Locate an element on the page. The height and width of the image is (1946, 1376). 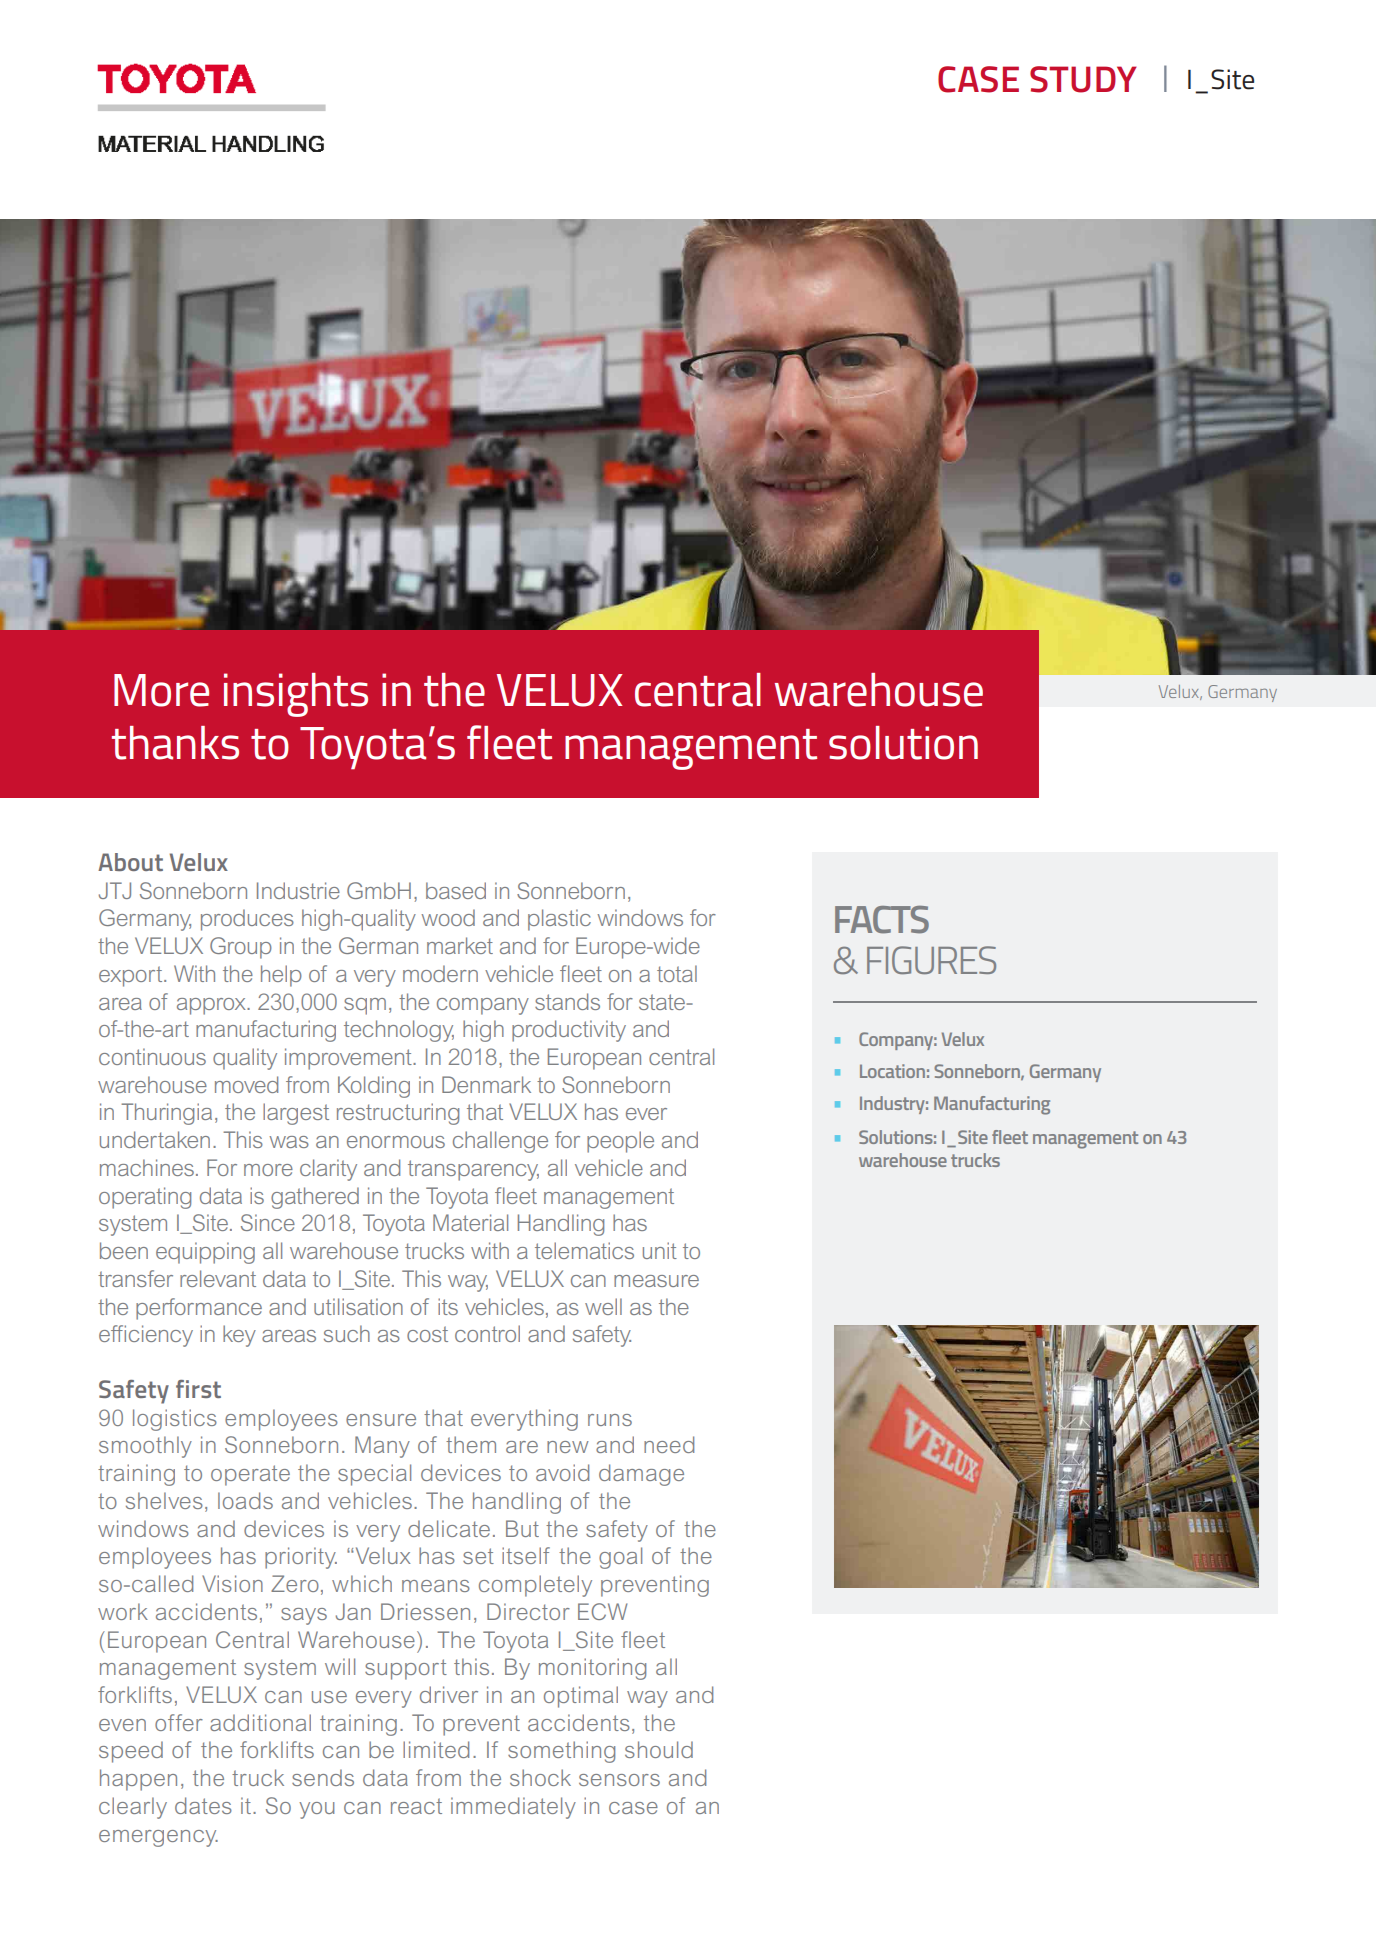
Since is located at coordinates (268, 1222).
